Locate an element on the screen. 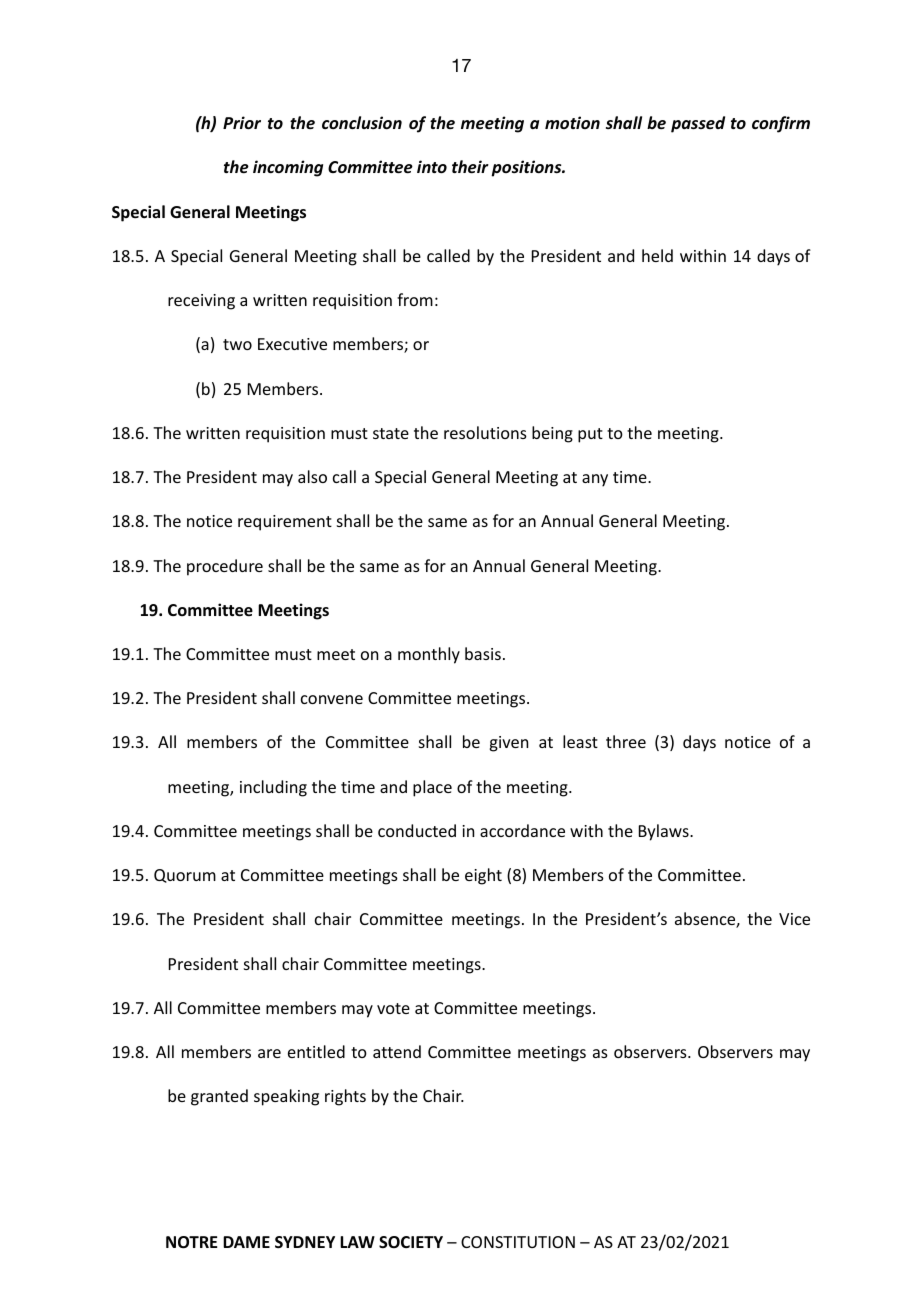 The height and width of the screenshot is (1307, 924). put is located at coordinates (590, 435).
